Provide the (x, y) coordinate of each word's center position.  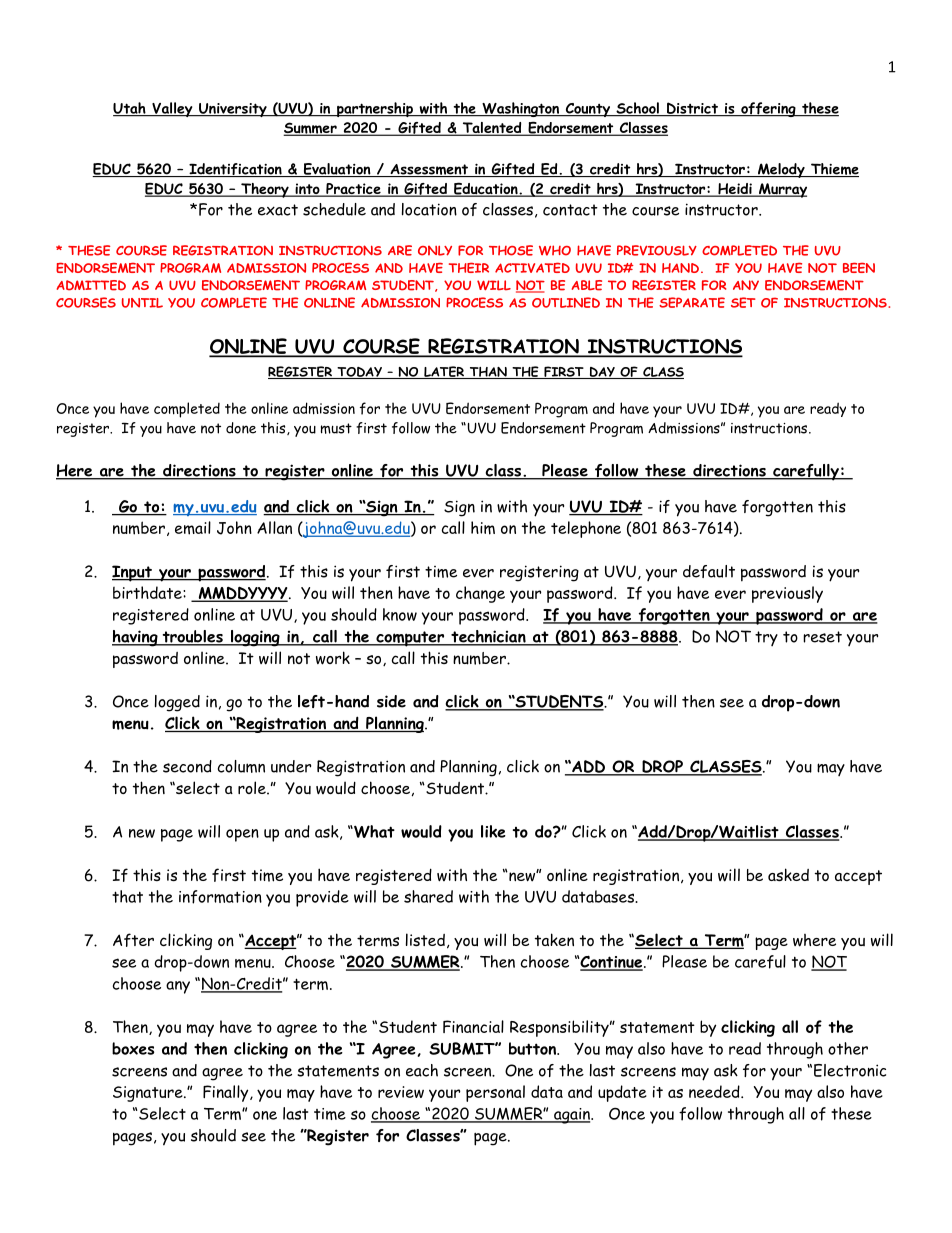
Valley (172, 109)
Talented (492, 129)
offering (768, 109)
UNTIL (142, 303)
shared (428, 896)
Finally (227, 1093)
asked (788, 874)
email (193, 528)
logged (177, 703)
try (766, 638)
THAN (488, 373)
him (483, 528)
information (220, 897)
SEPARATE (692, 302)
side (391, 701)
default (709, 571)
